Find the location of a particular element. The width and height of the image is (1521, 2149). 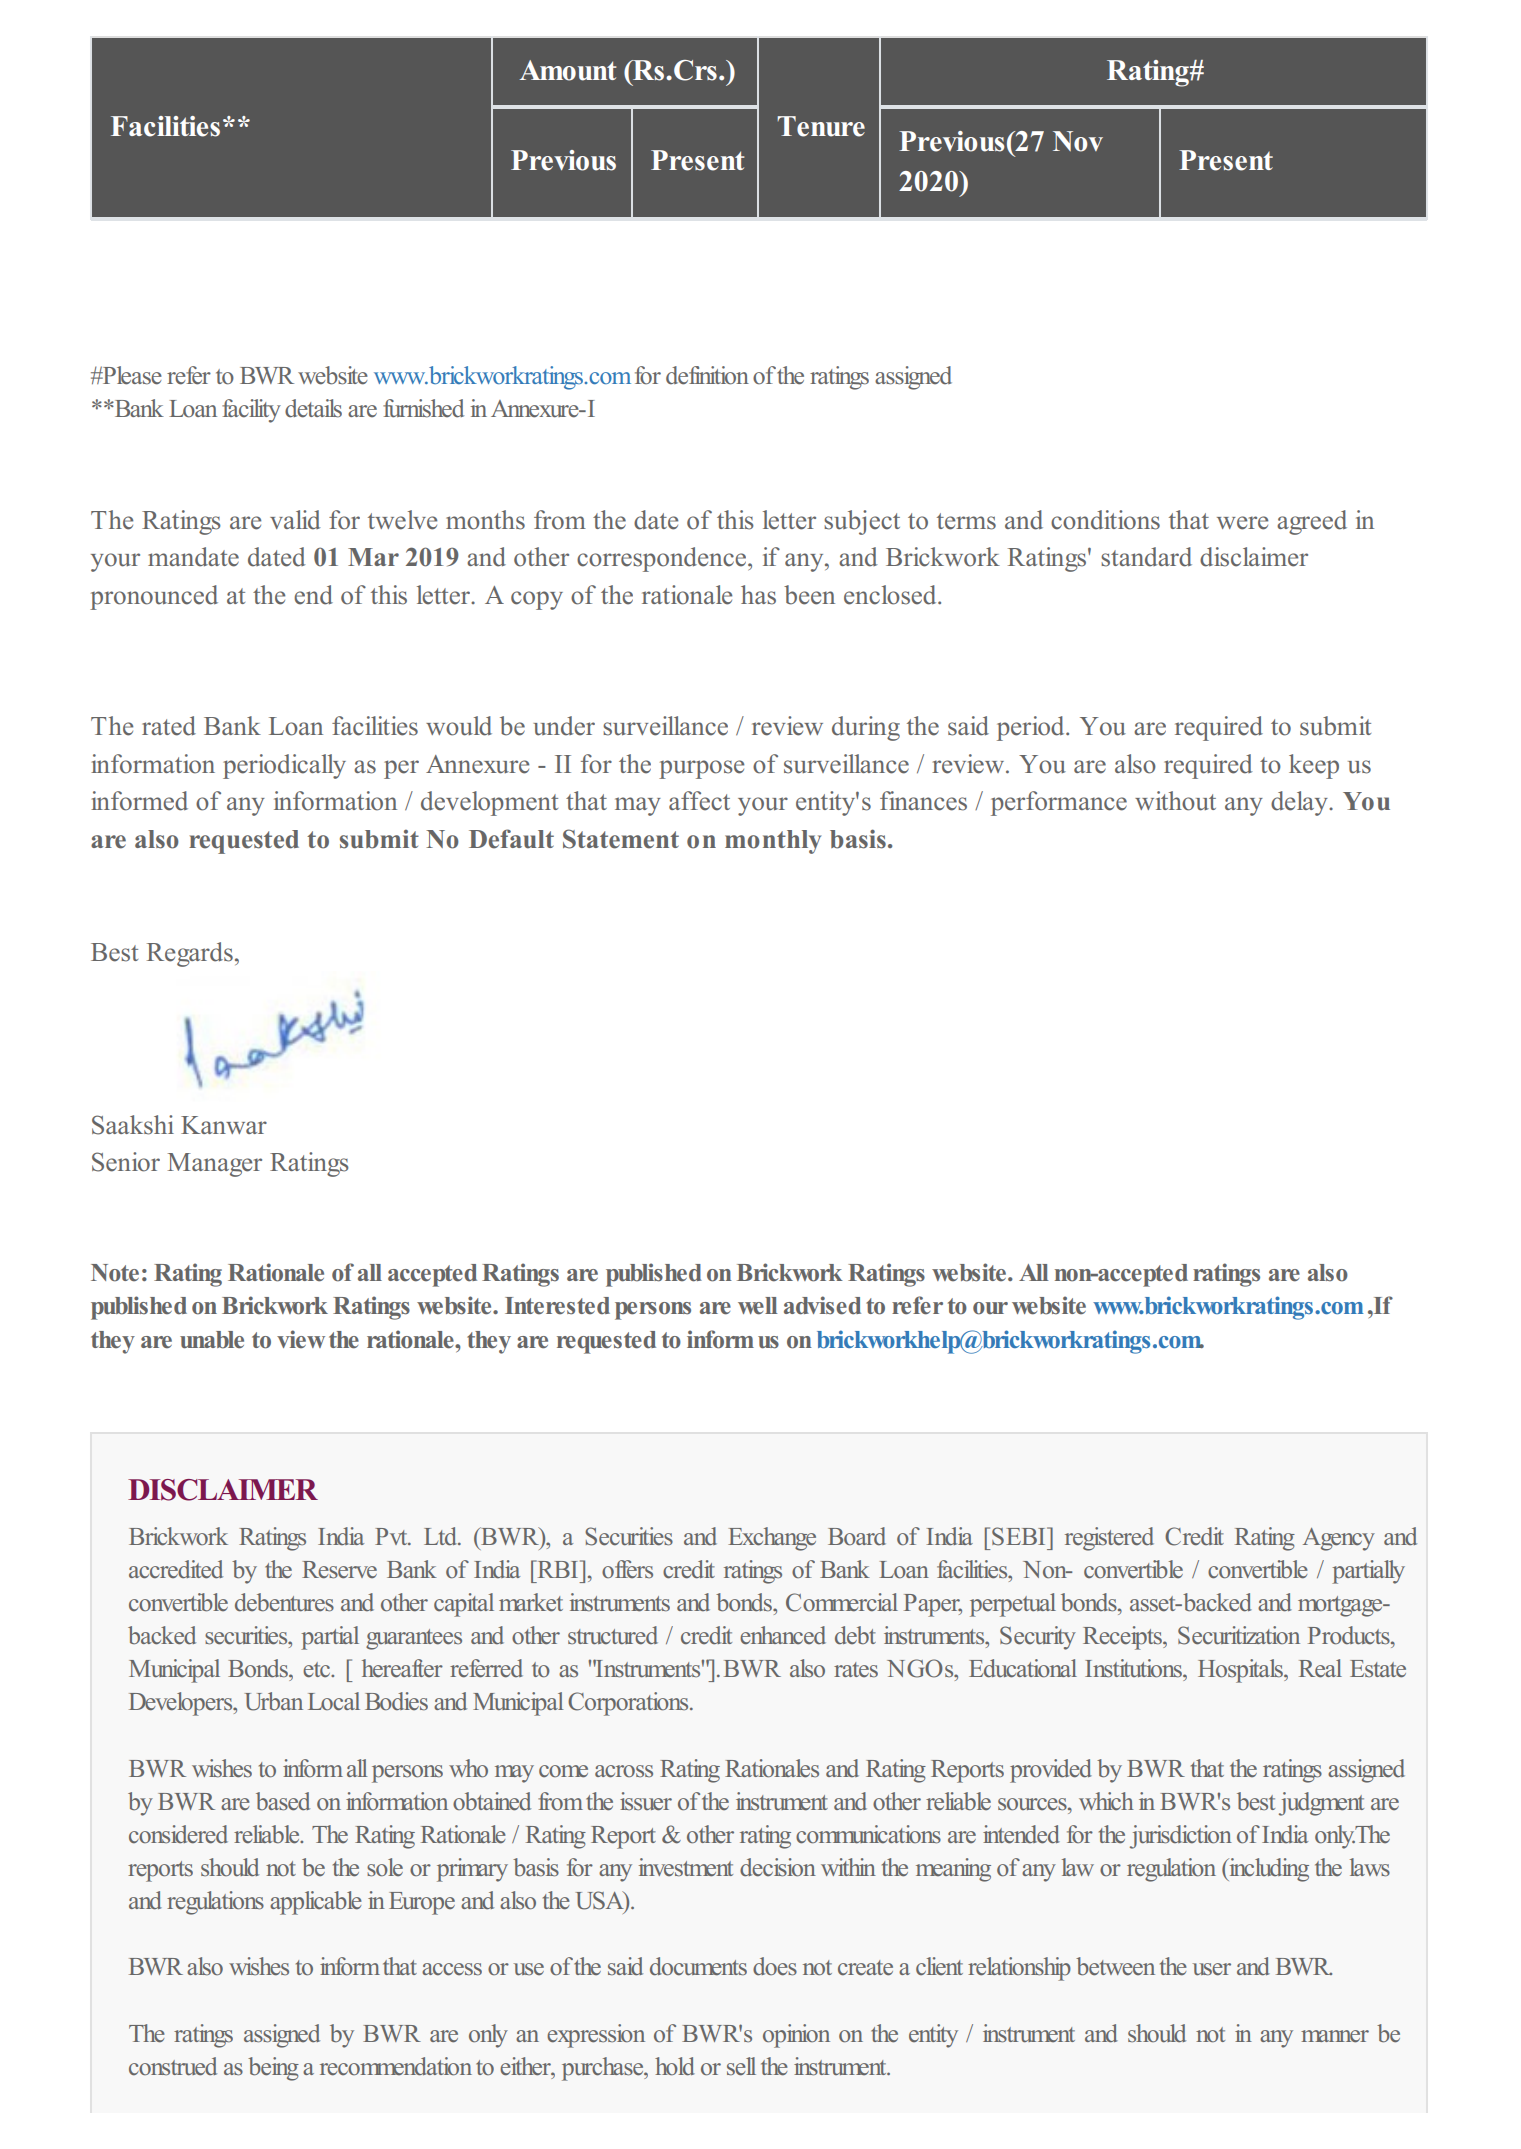

being is located at coordinates (273, 2069).
